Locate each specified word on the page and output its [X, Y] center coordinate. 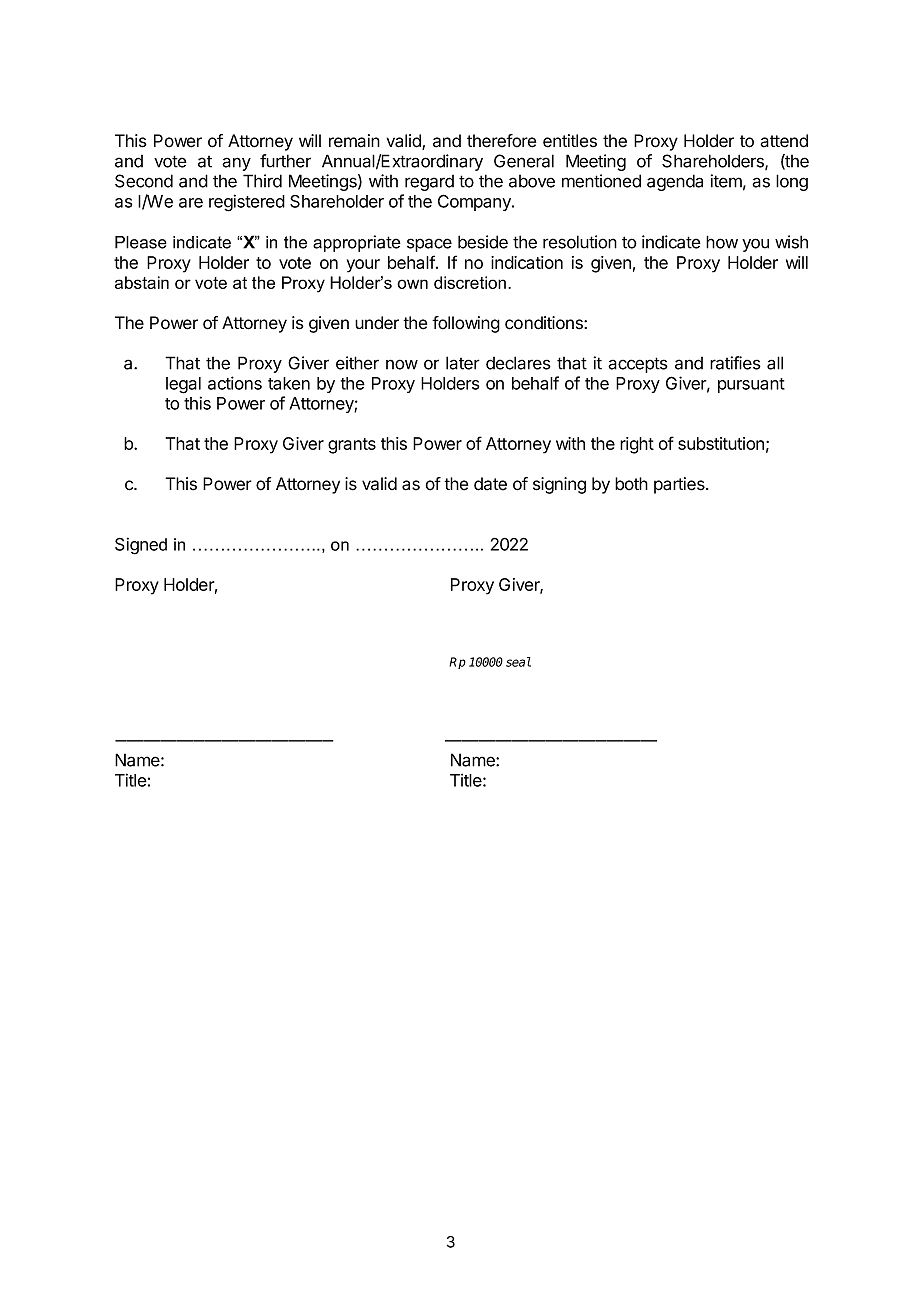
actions [235, 383]
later [463, 363]
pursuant [751, 385]
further [285, 161]
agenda [675, 182]
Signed [141, 546]
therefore [501, 141]
